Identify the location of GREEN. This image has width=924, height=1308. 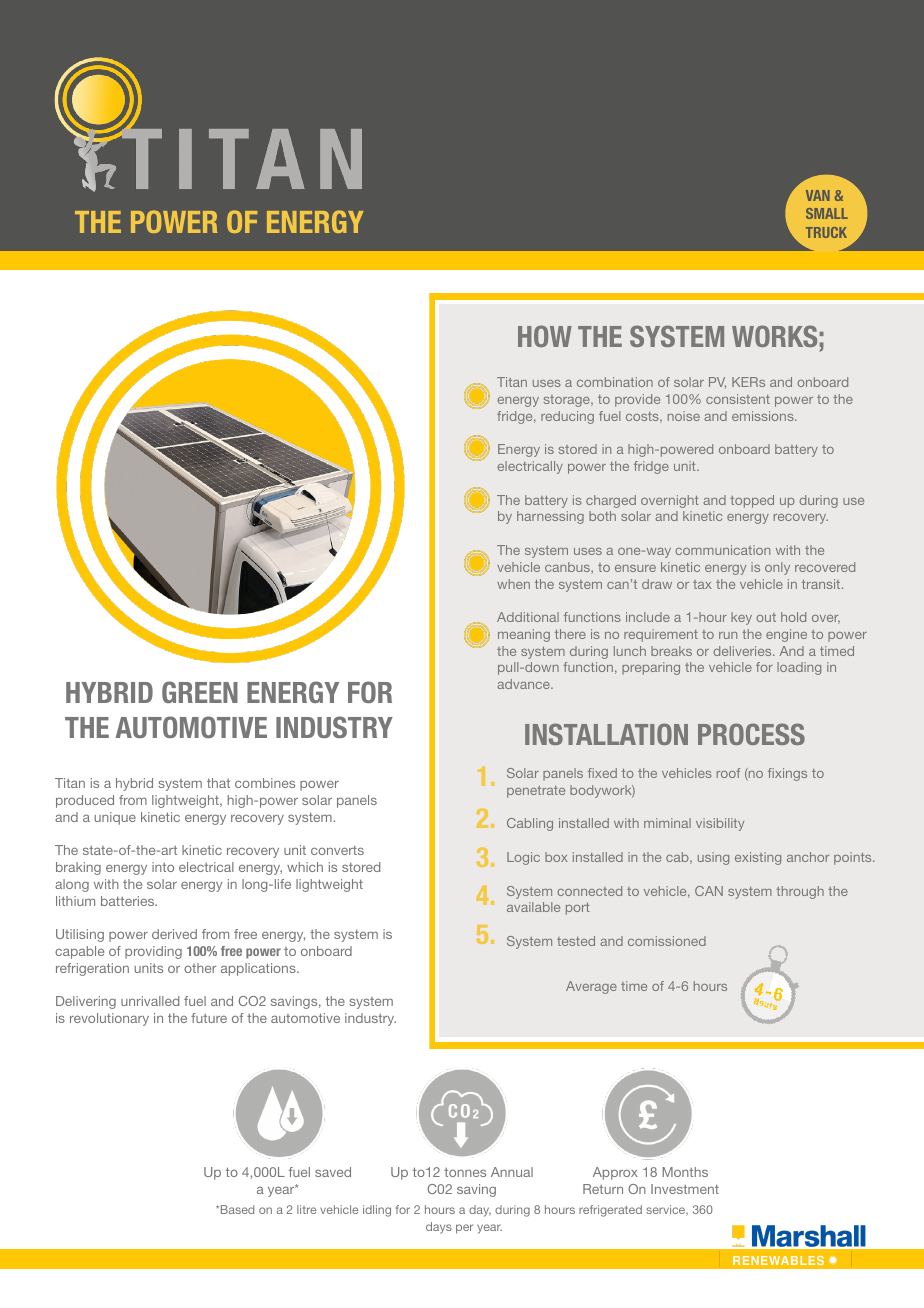
(200, 692).
